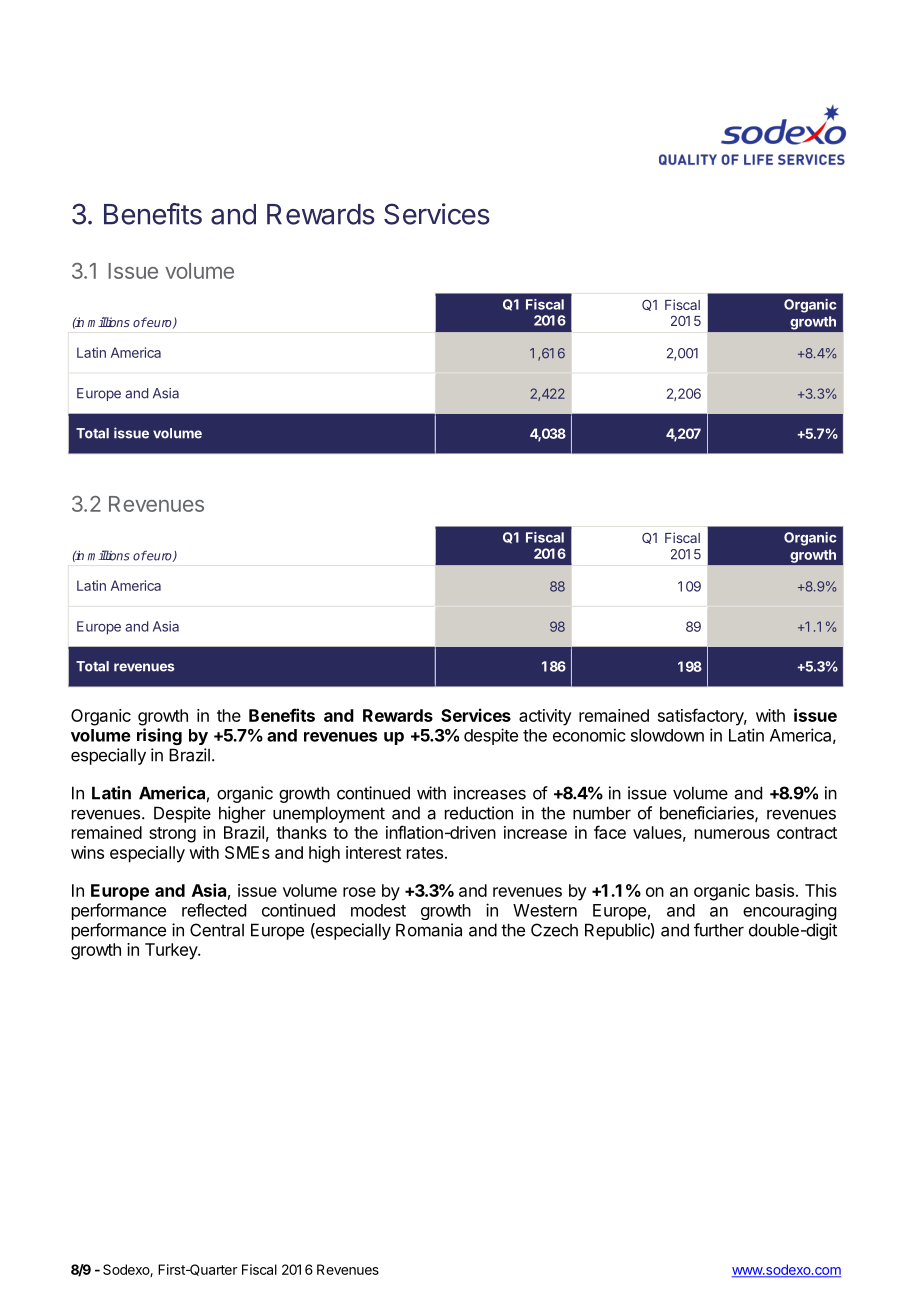  What do you see at coordinates (775, 890) in the page?
I see `basis` at bounding box center [775, 890].
